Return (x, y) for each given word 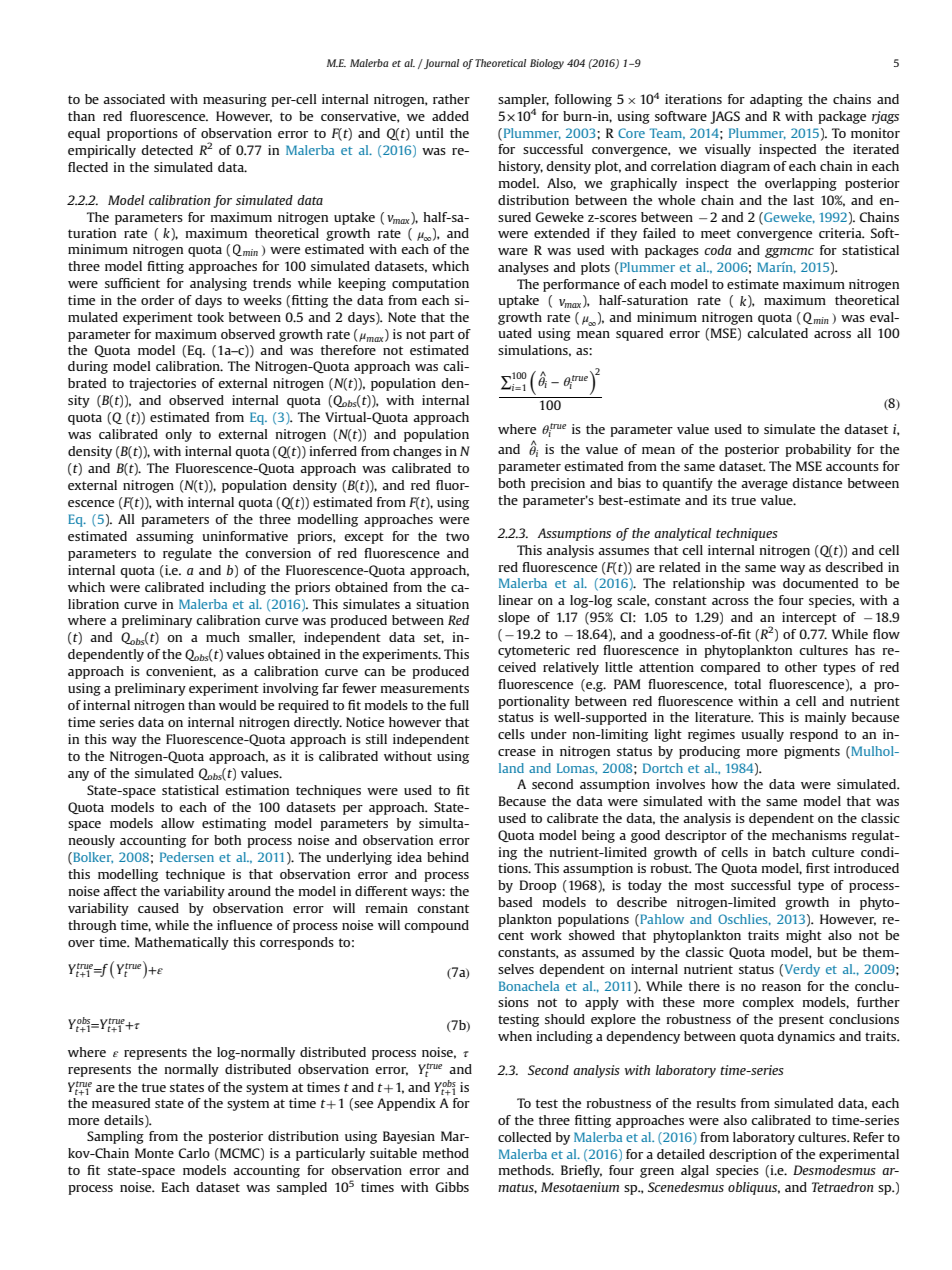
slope (514, 618)
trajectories (162, 384)
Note (402, 317)
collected (524, 1137)
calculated (777, 333)
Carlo (194, 1153)
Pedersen (187, 857)
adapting (776, 100)
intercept (809, 618)
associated (134, 99)
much (223, 637)
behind (448, 857)
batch (789, 852)
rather (451, 99)
